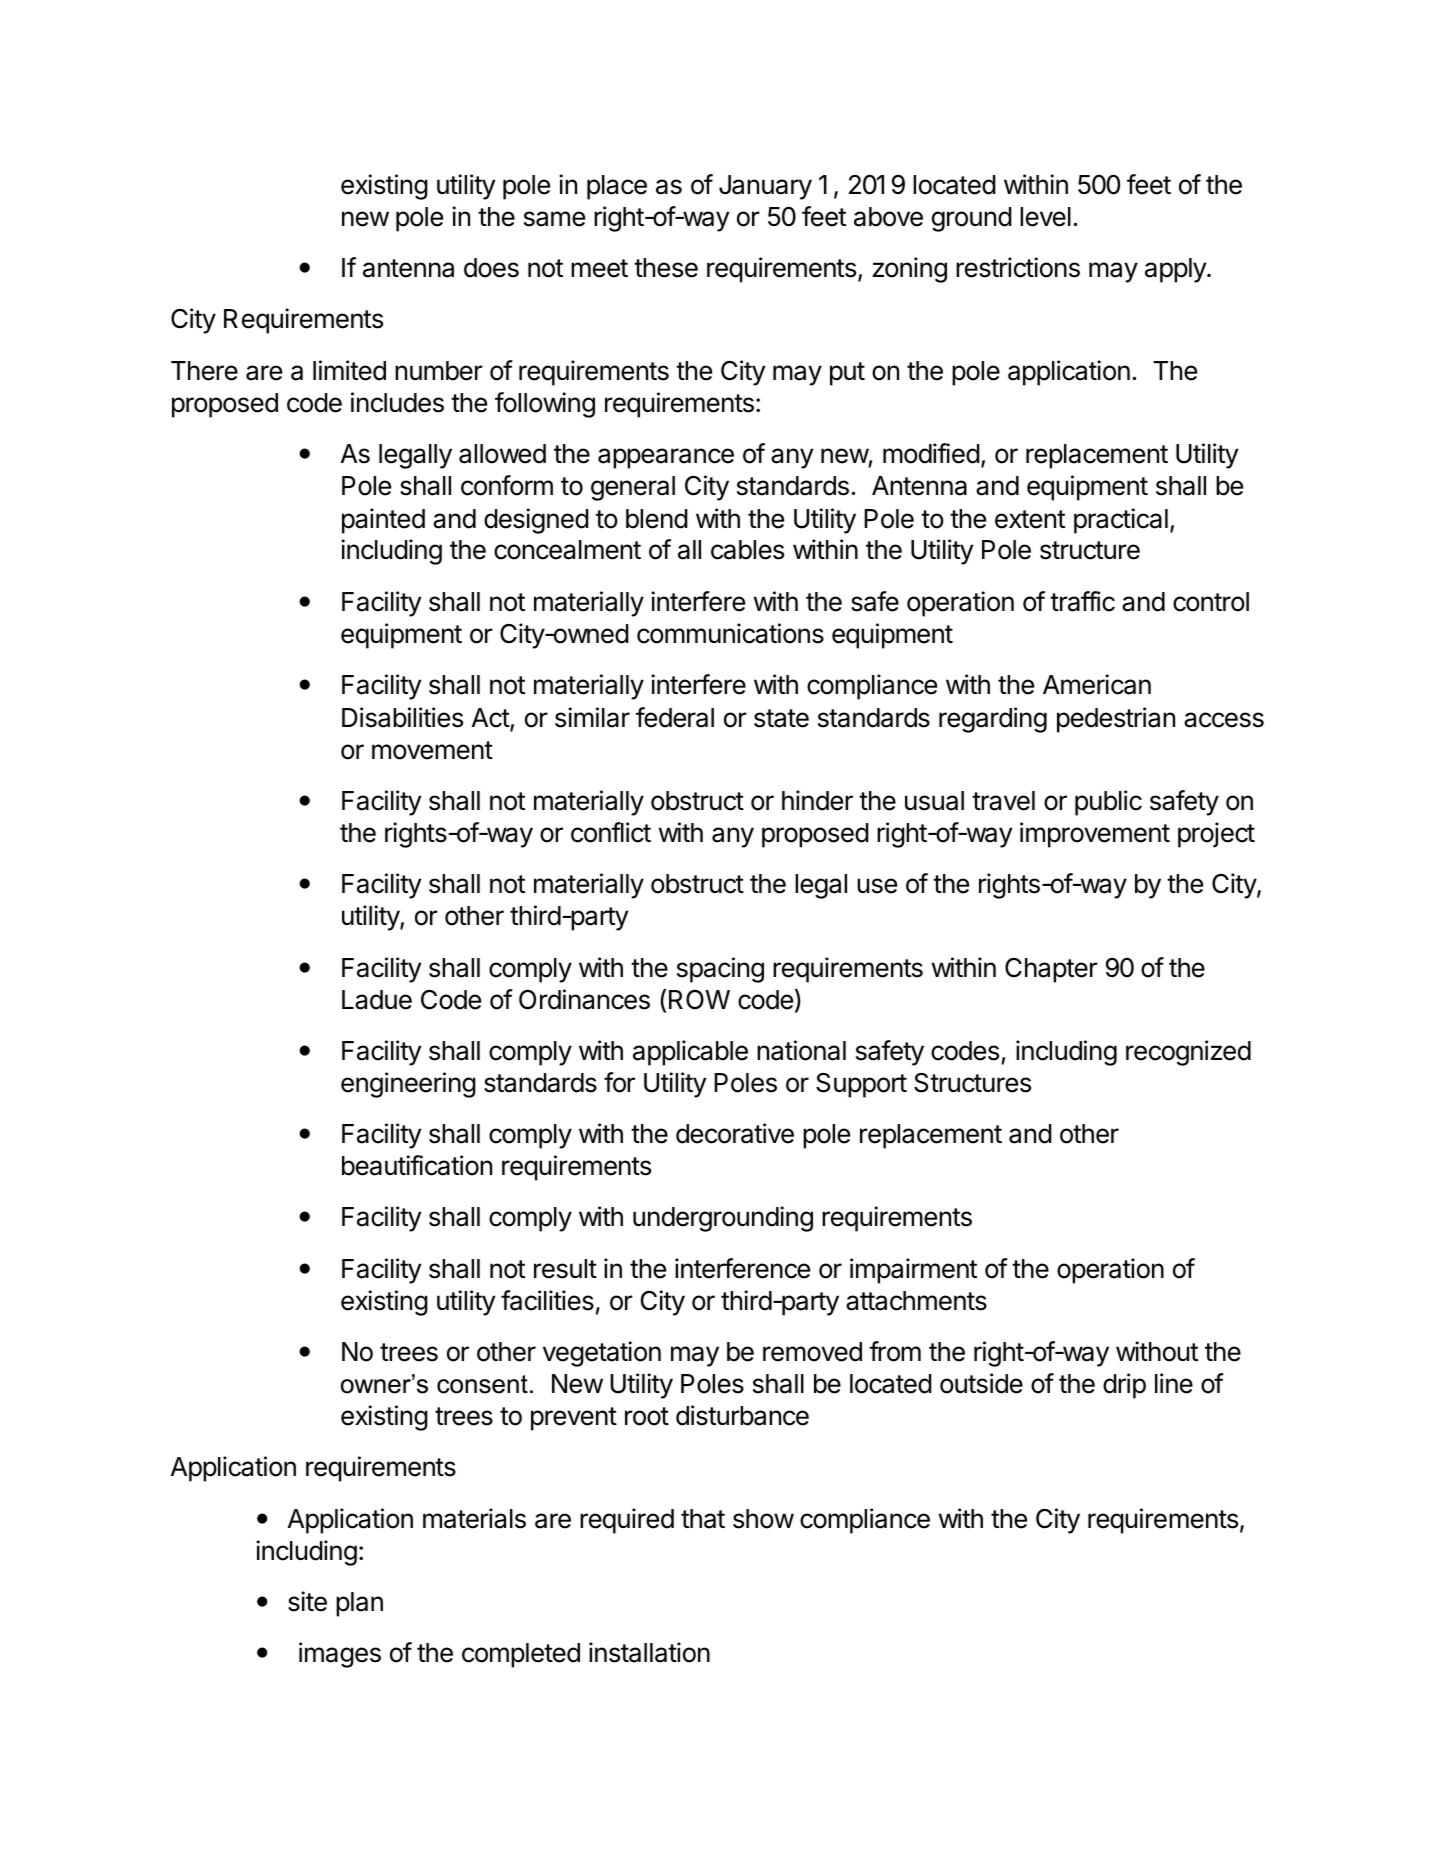 The height and width of the document is (1870, 1445). Describe the element at coordinates (491, 268) in the document. I see `does` at that location.
